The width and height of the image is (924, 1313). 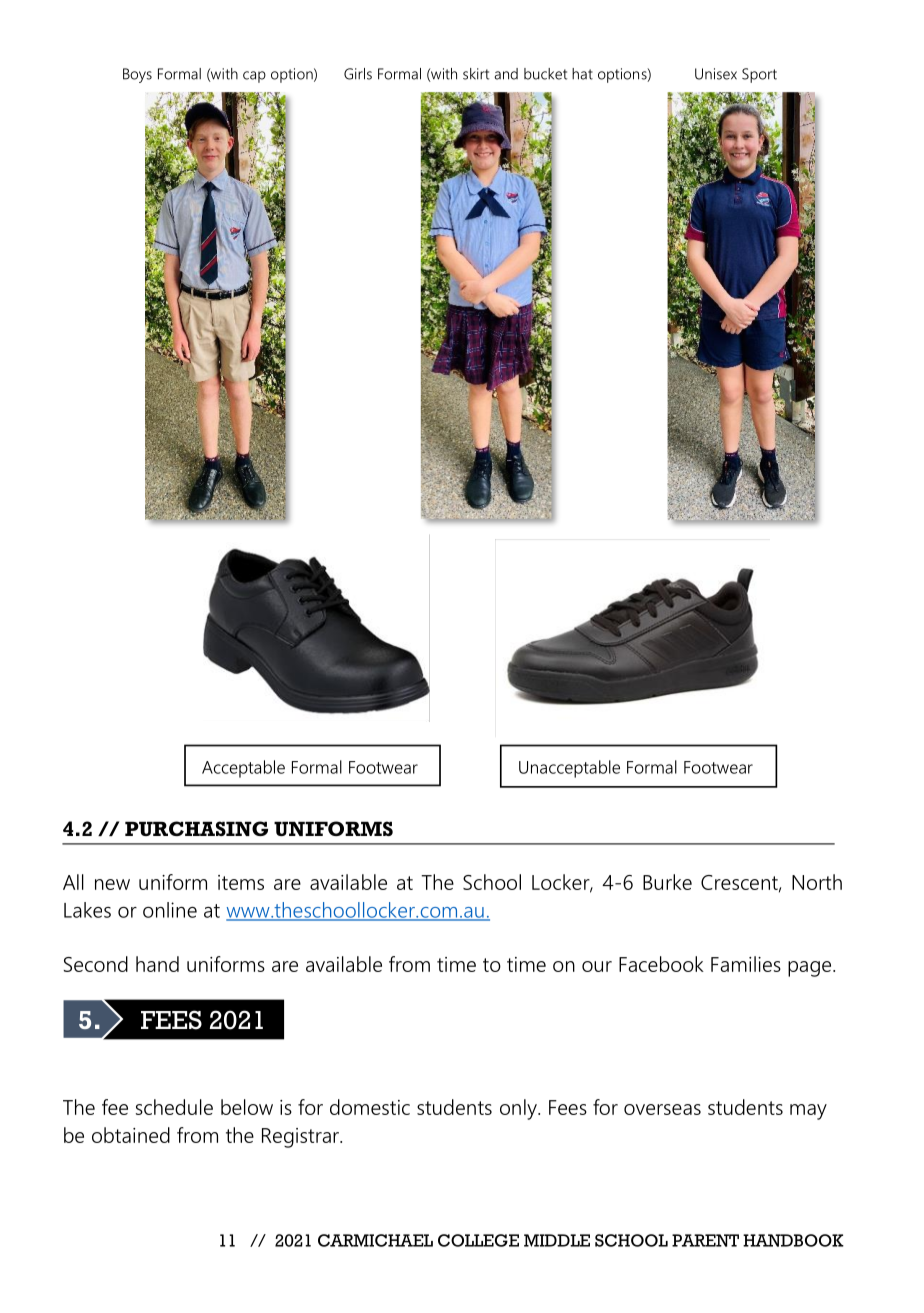 What do you see at coordinates (716, 74) in the image?
I see `Unisex` at bounding box center [716, 74].
